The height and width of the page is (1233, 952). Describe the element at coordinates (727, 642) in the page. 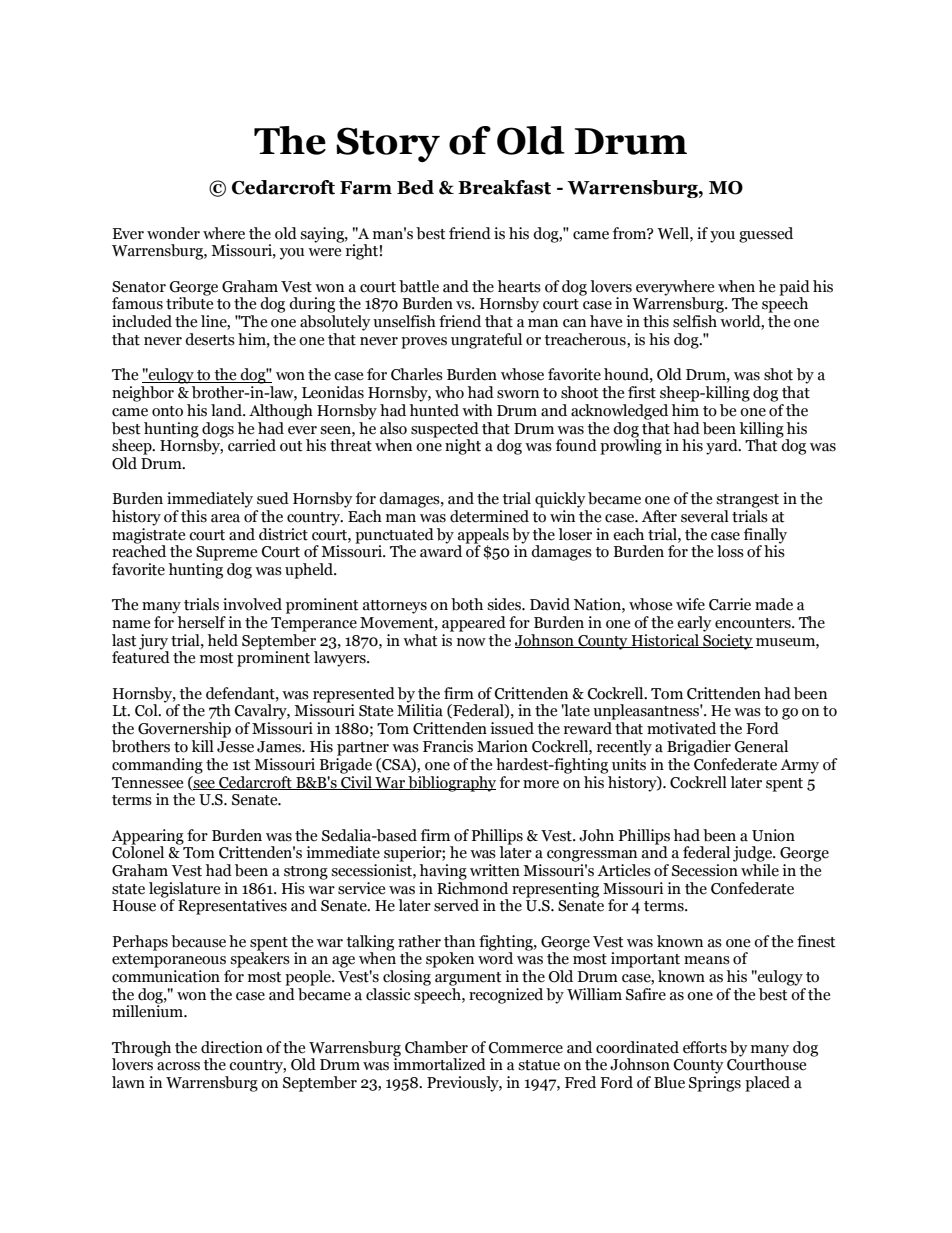

I see `Society` at that location.
